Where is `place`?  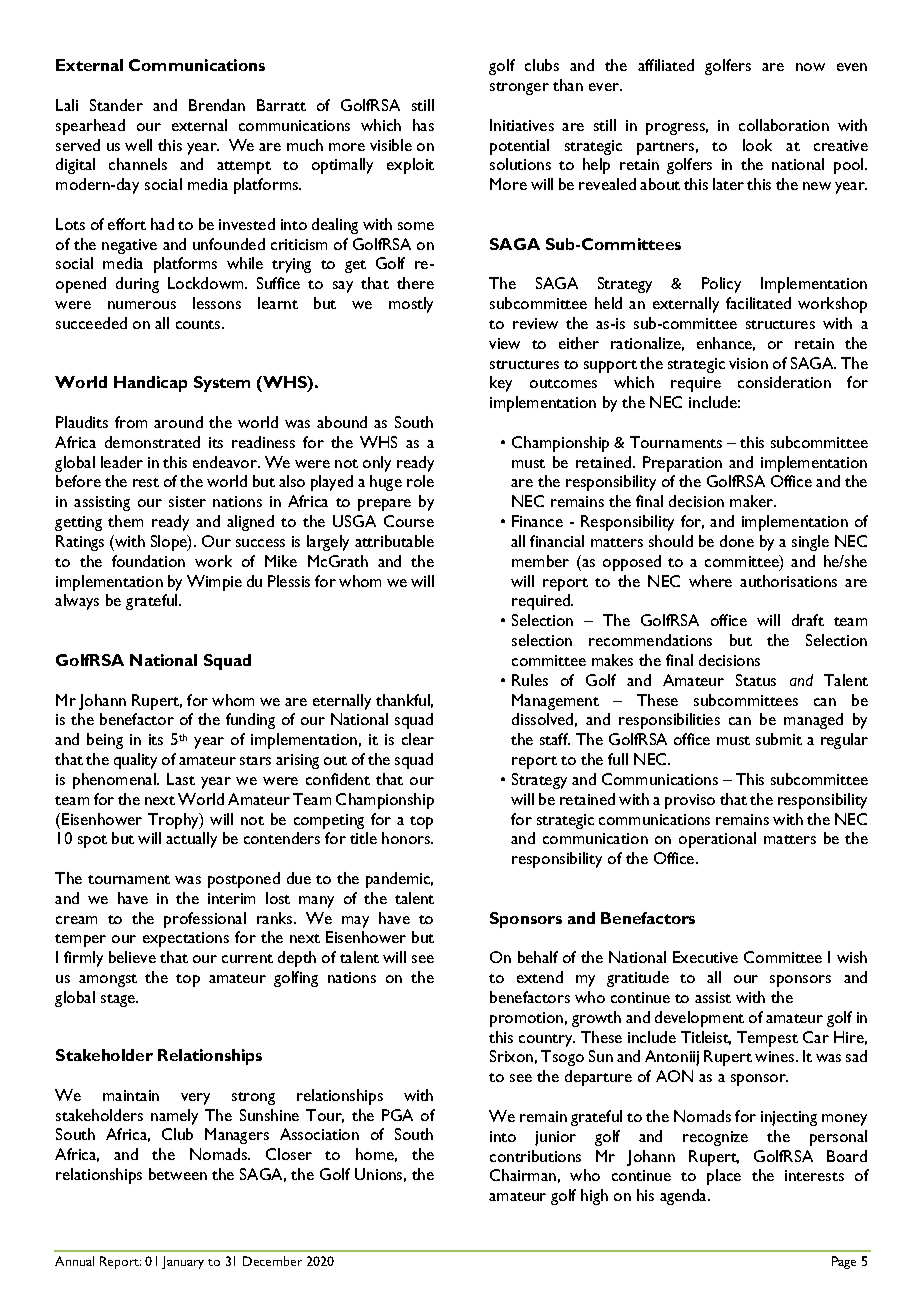
place is located at coordinates (724, 1177).
